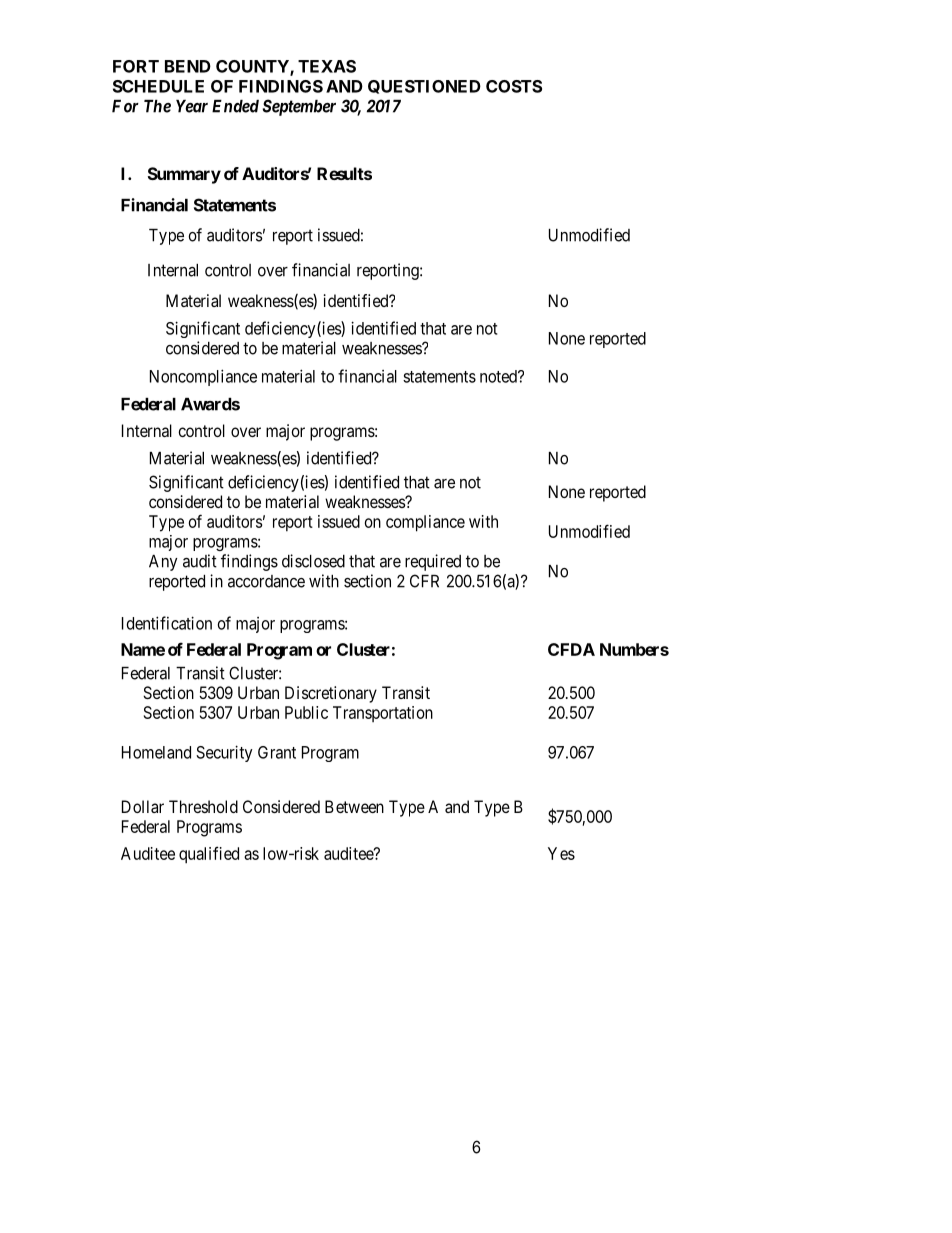 The width and height of the screenshot is (952, 1233). I want to click on Any, so click(163, 563).
